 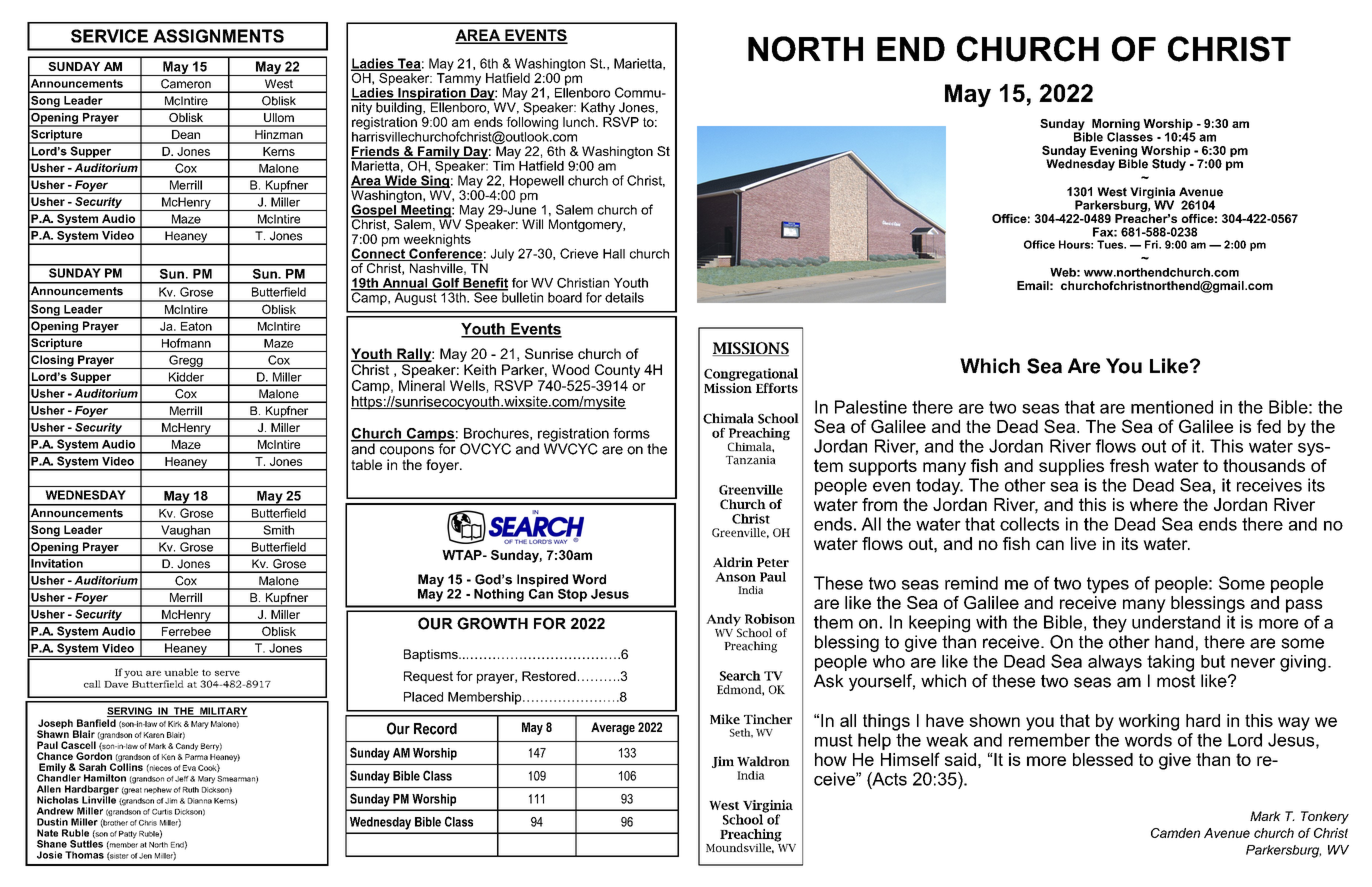 What do you see at coordinates (185, 532) in the screenshot?
I see `Vaughan` at bounding box center [185, 532].
